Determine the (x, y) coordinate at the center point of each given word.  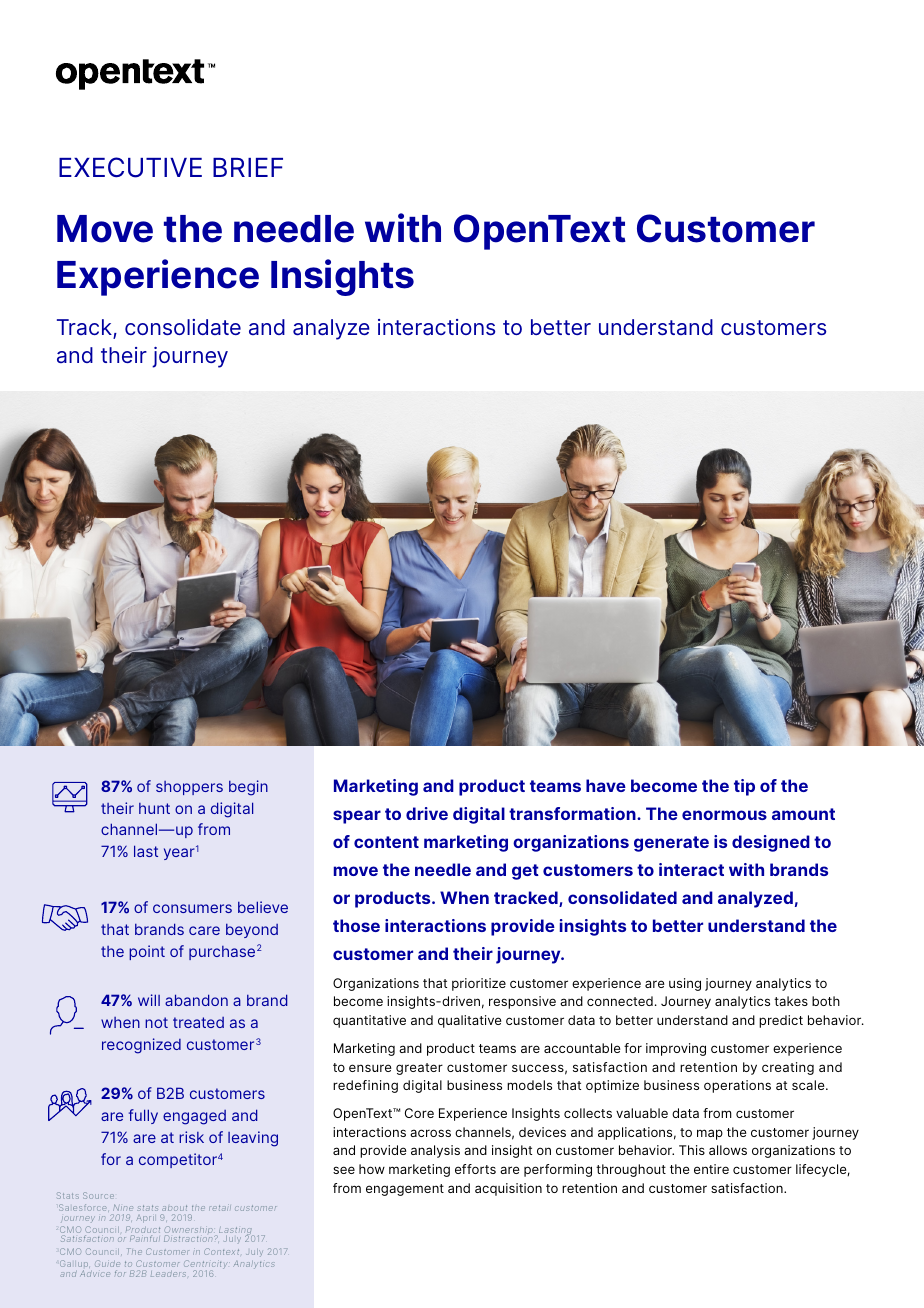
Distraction (189, 1238)
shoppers (189, 788)
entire (711, 1169)
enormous (724, 815)
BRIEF (248, 167)
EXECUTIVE (130, 167)
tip (744, 787)
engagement (405, 1190)
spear (357, 817)
